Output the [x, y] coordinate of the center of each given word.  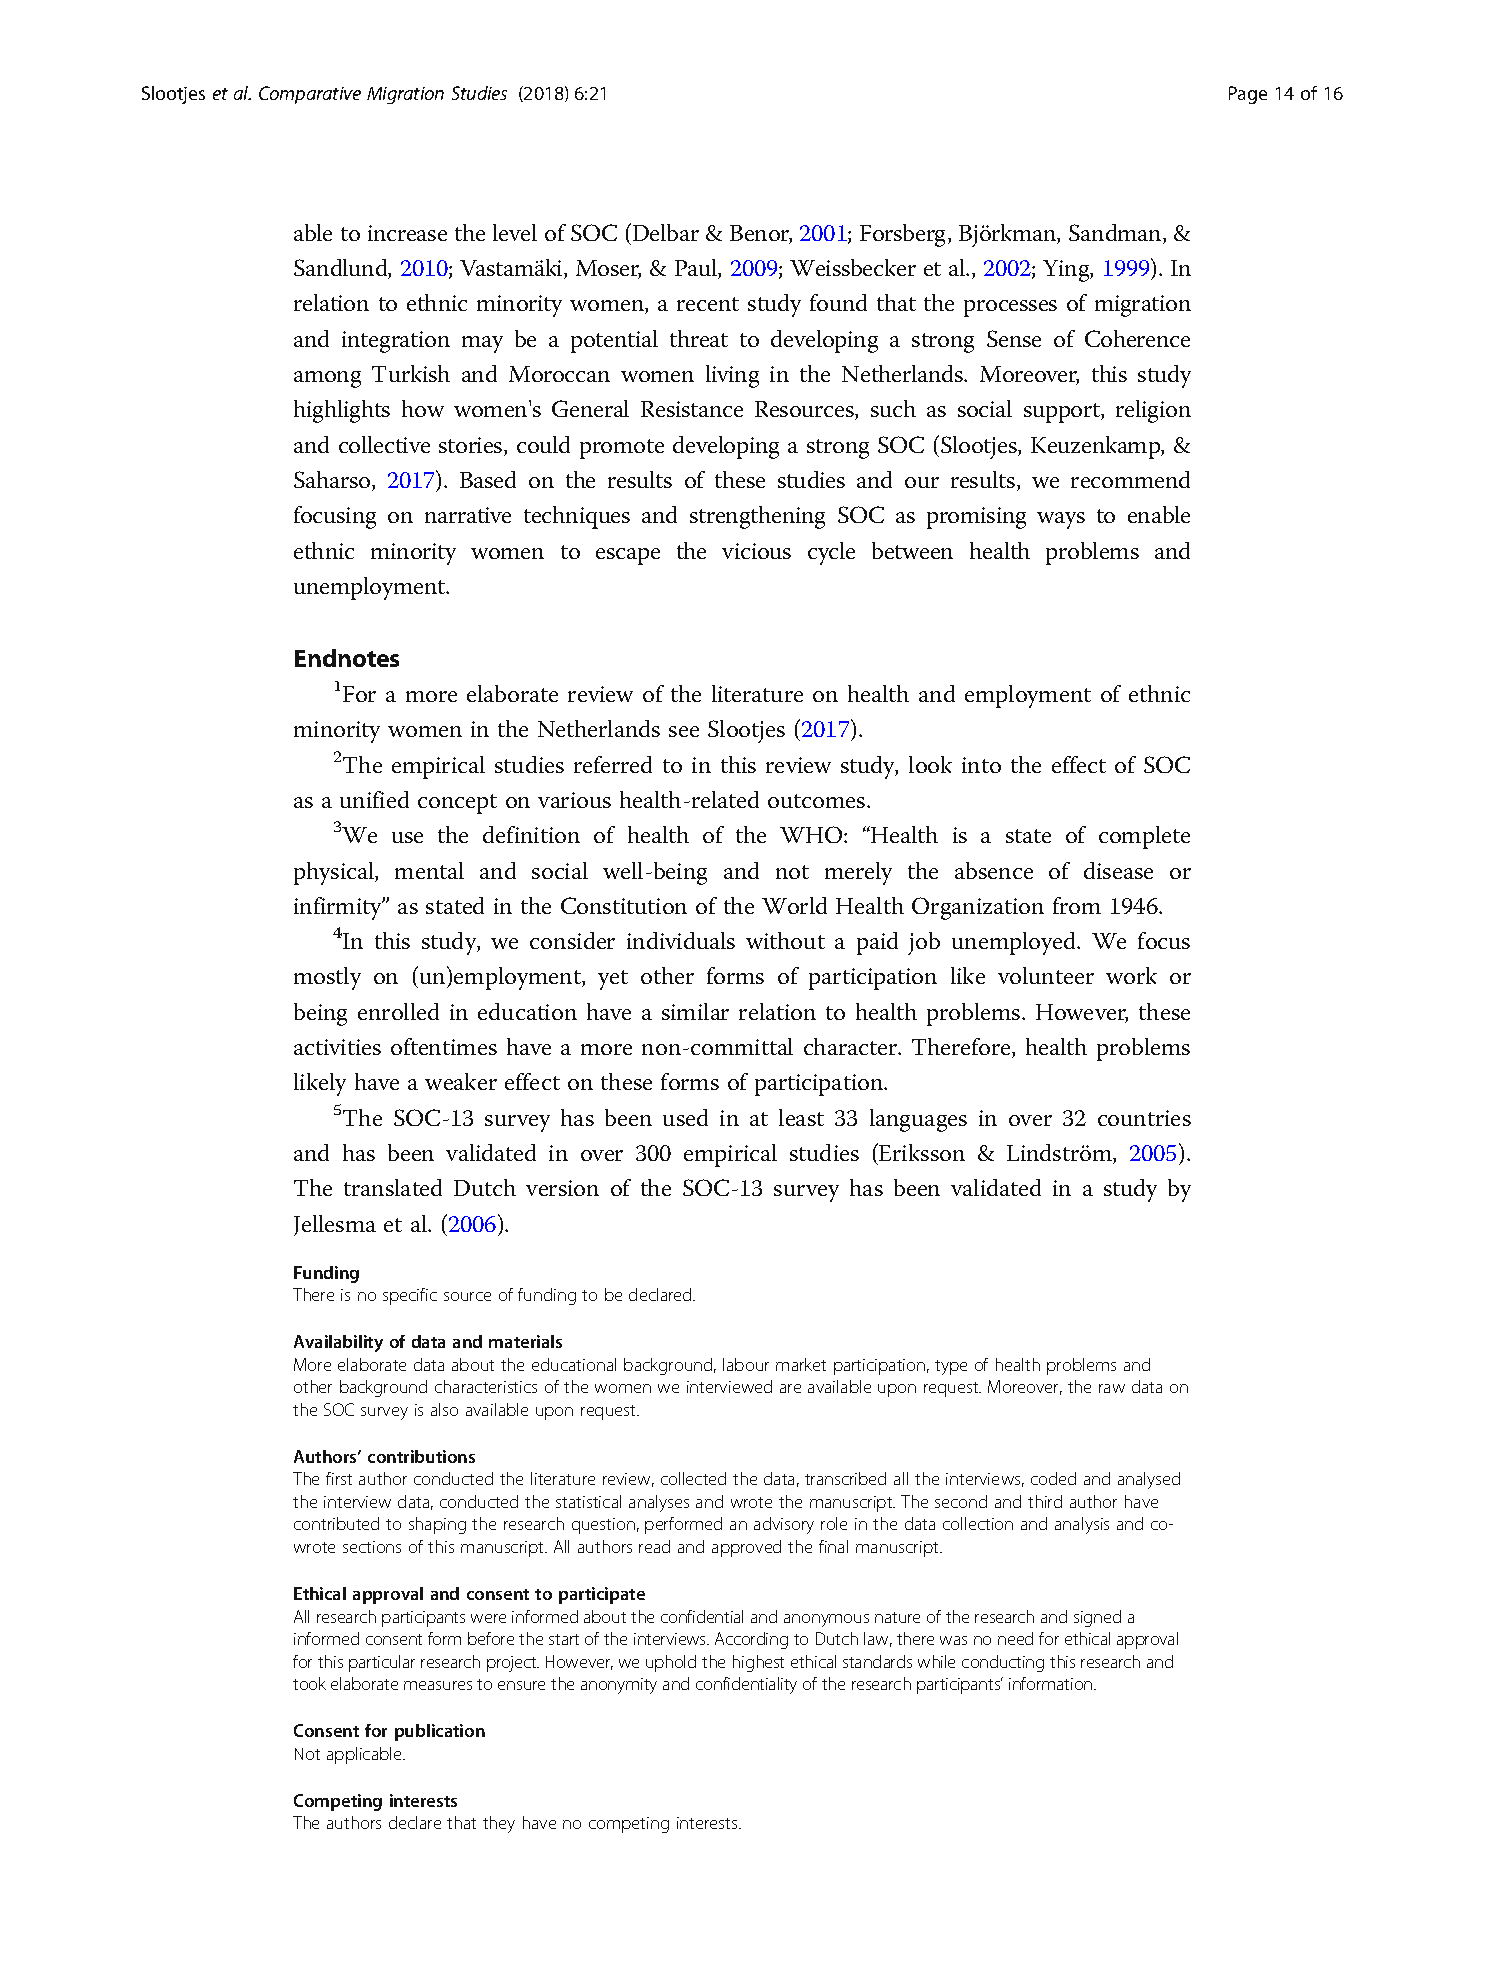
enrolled [398, 1011]
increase [407, 233]
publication [440, 1732]
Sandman [1116, 234]
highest [758, 1663]
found [838, 302]
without [785, 940]
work [1131, 975]
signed [1097, 1618]
